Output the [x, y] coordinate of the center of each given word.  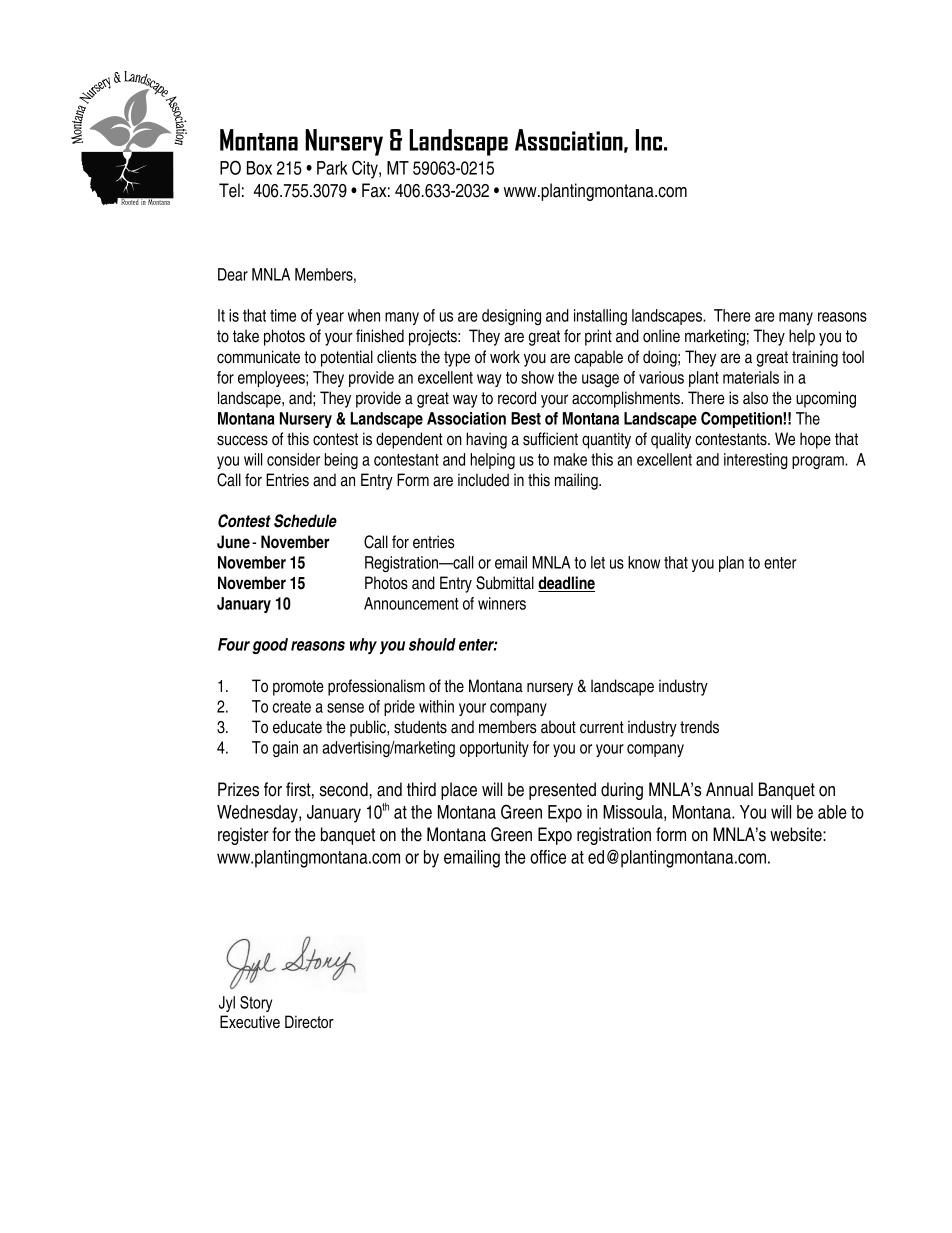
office [548, 857]
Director [309, 1021]
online [661, 336]
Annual [729, 789]
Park [332, 168]
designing [511, 317]
